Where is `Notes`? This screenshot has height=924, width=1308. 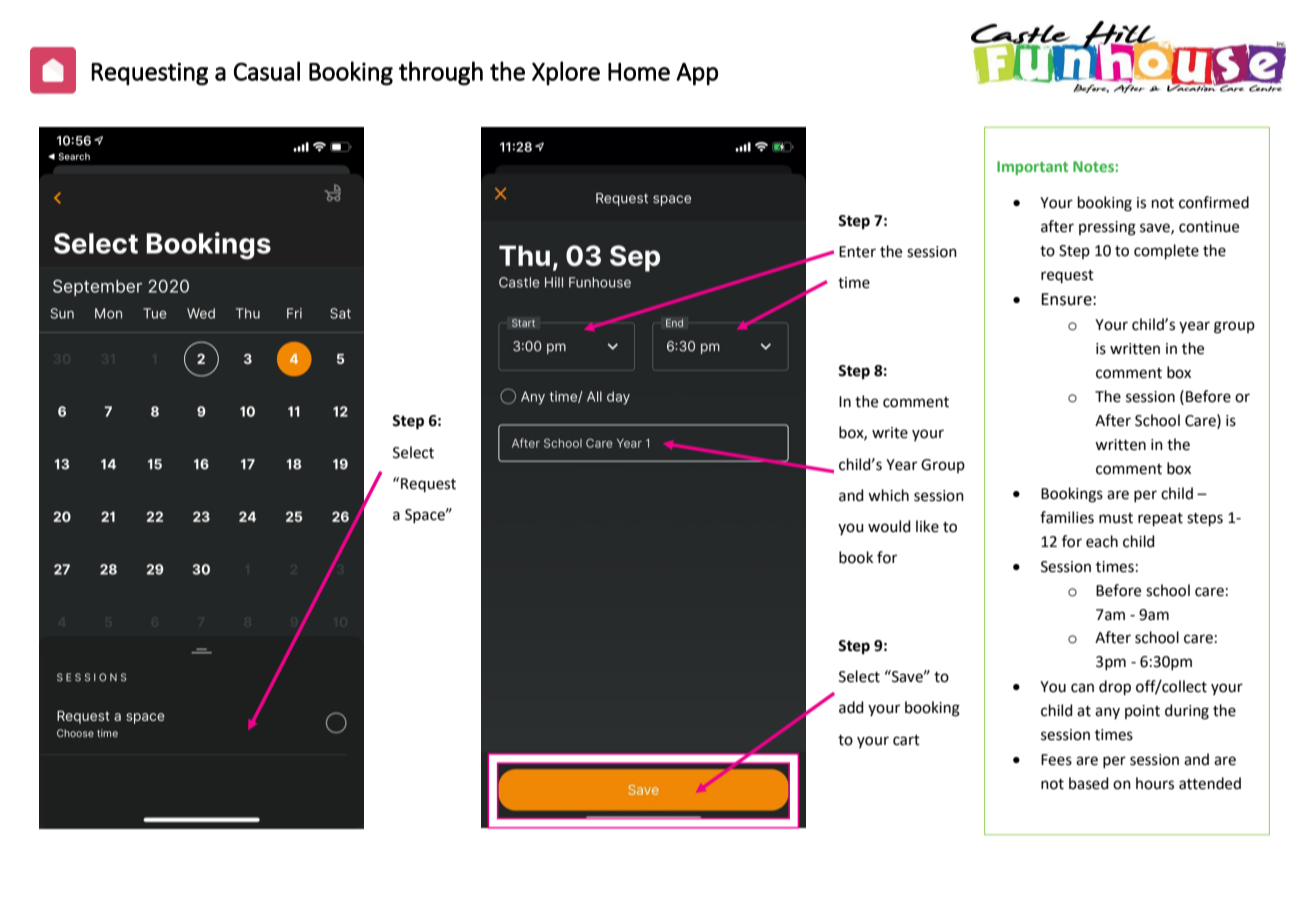 Notes is located at coordinates (1094, 166).
